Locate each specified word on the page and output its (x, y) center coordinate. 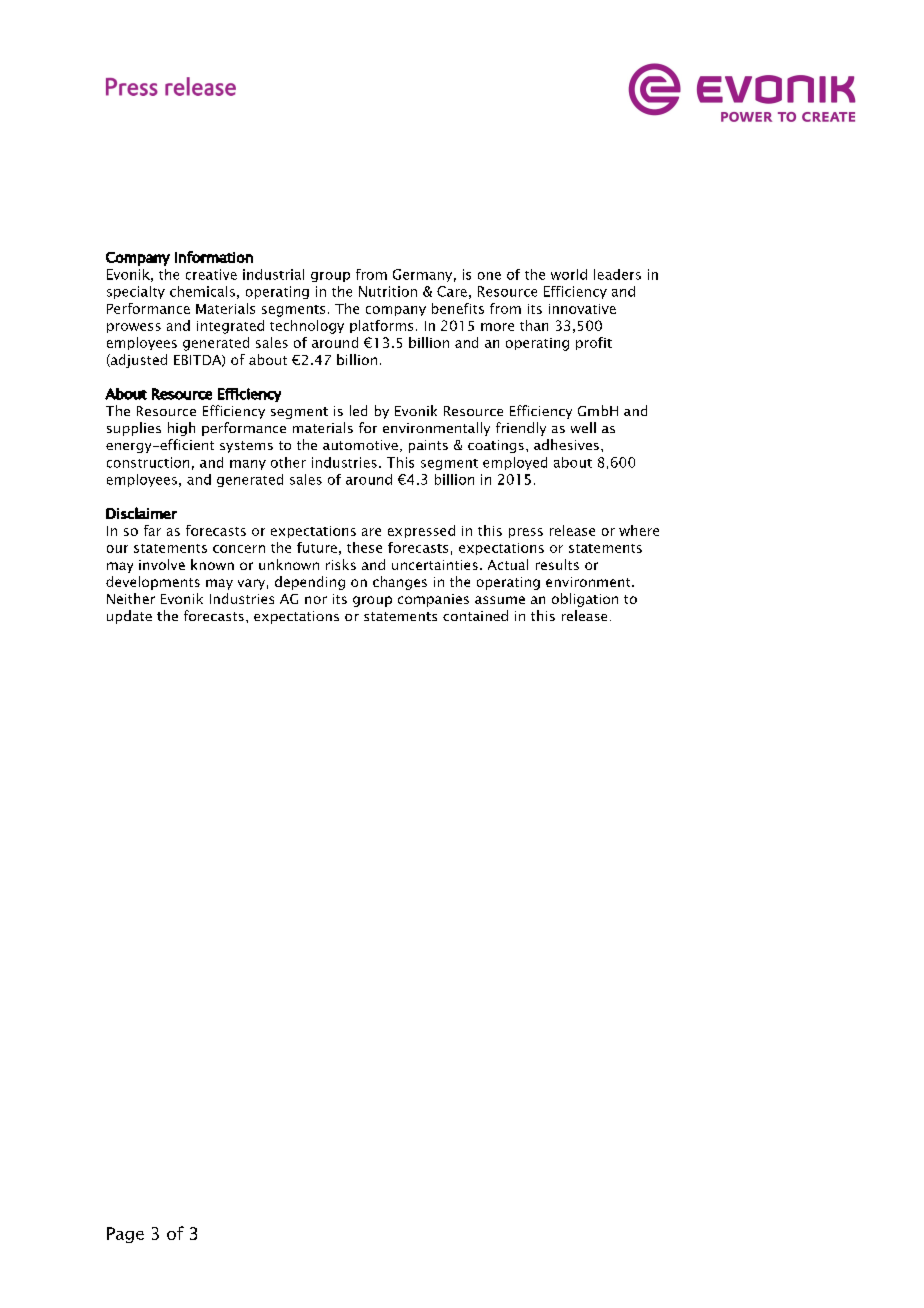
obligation (585, 600)
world (569, 274)
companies (433, 600)
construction (148, 462)
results (557, 564)
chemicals (202, 291)
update (129, 617)
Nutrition (388, 291)
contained (475, 615)
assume (500, 600)
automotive (360, 445)
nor (316, 600)
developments (153, 583)
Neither (131, 598)
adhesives (566, 444)
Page (125, 1235)
